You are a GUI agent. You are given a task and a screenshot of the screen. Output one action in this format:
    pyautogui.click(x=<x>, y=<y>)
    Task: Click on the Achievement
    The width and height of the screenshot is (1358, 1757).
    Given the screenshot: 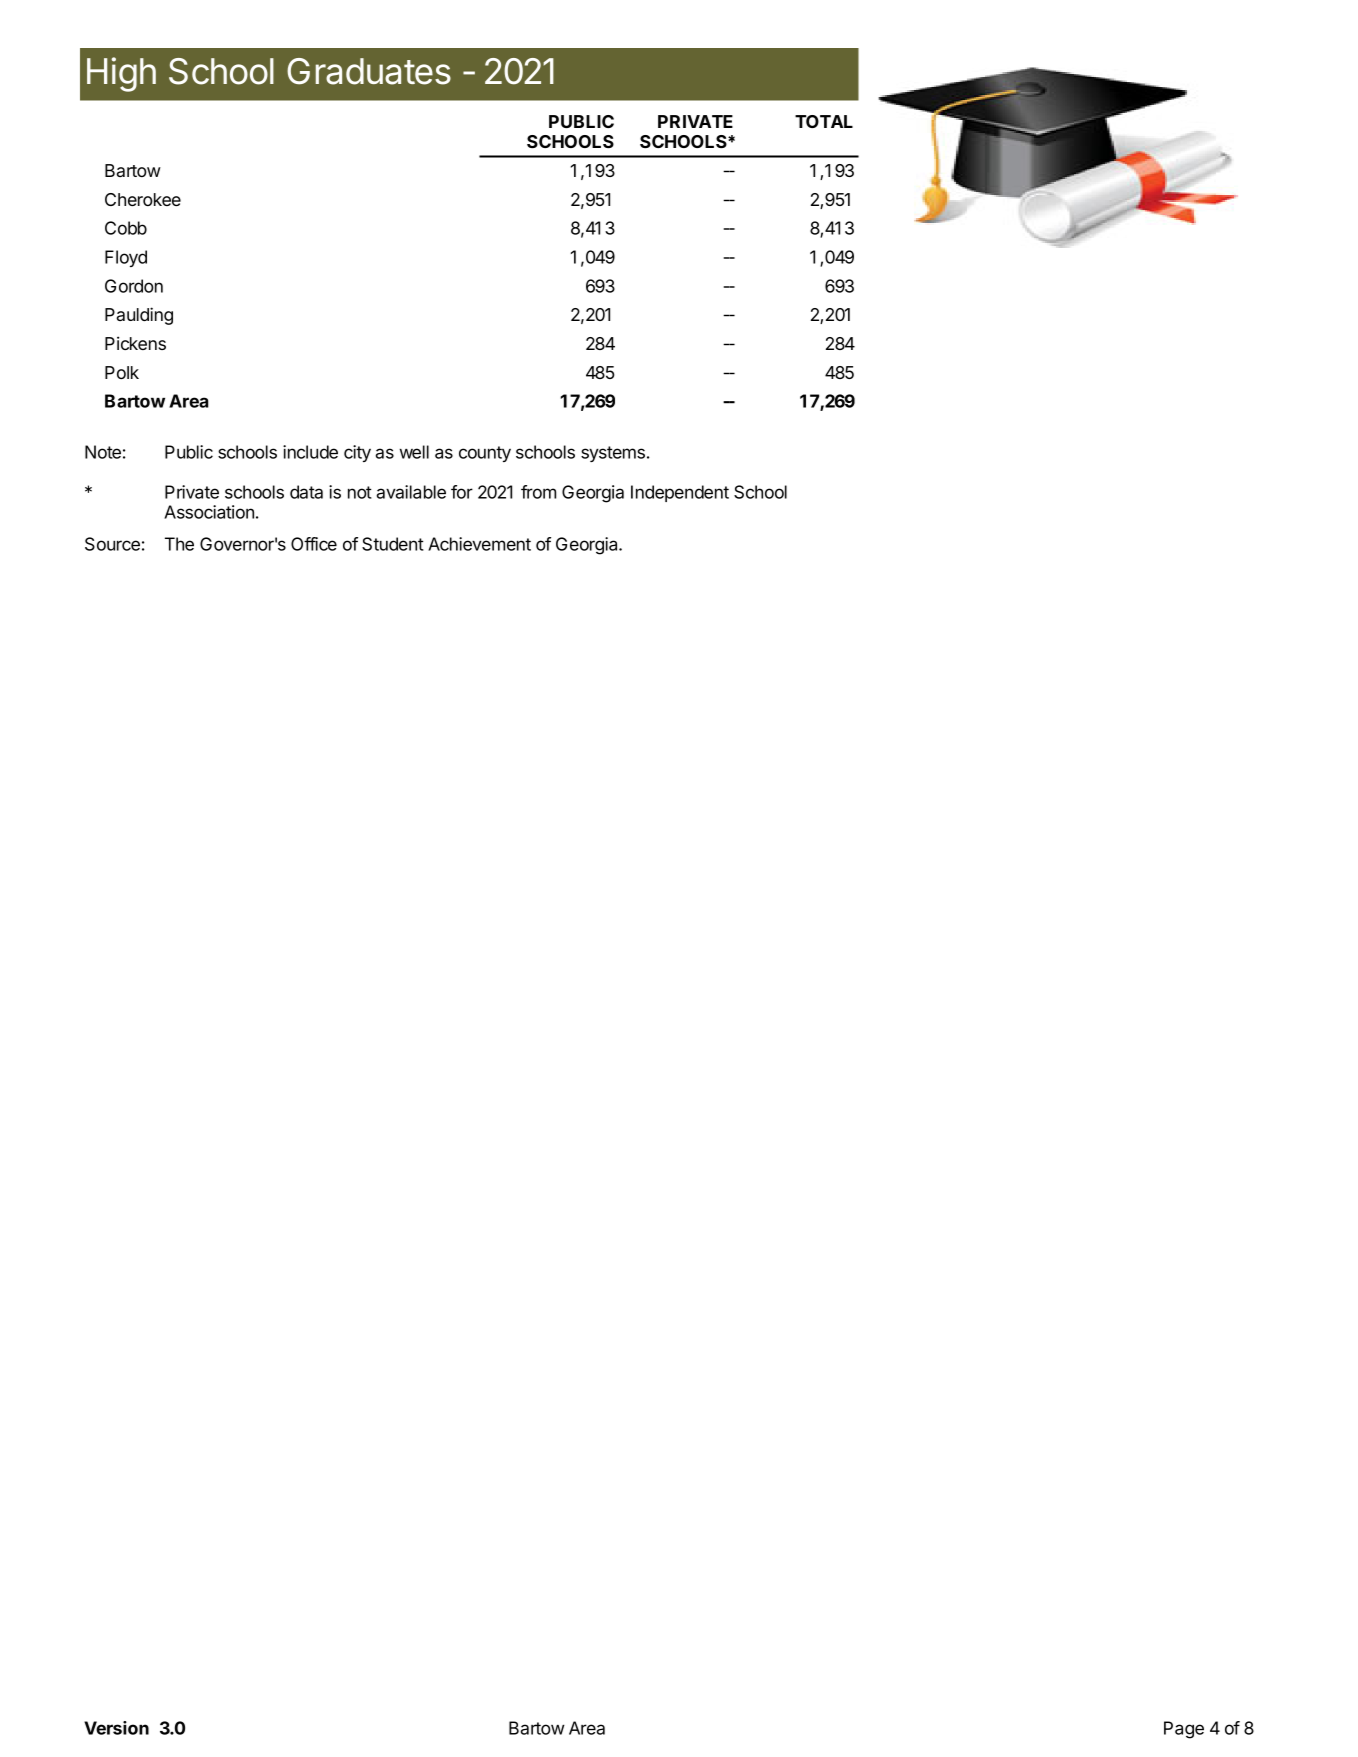 What is the action you would take?
    pyautogui.click(x=479, y=544)
